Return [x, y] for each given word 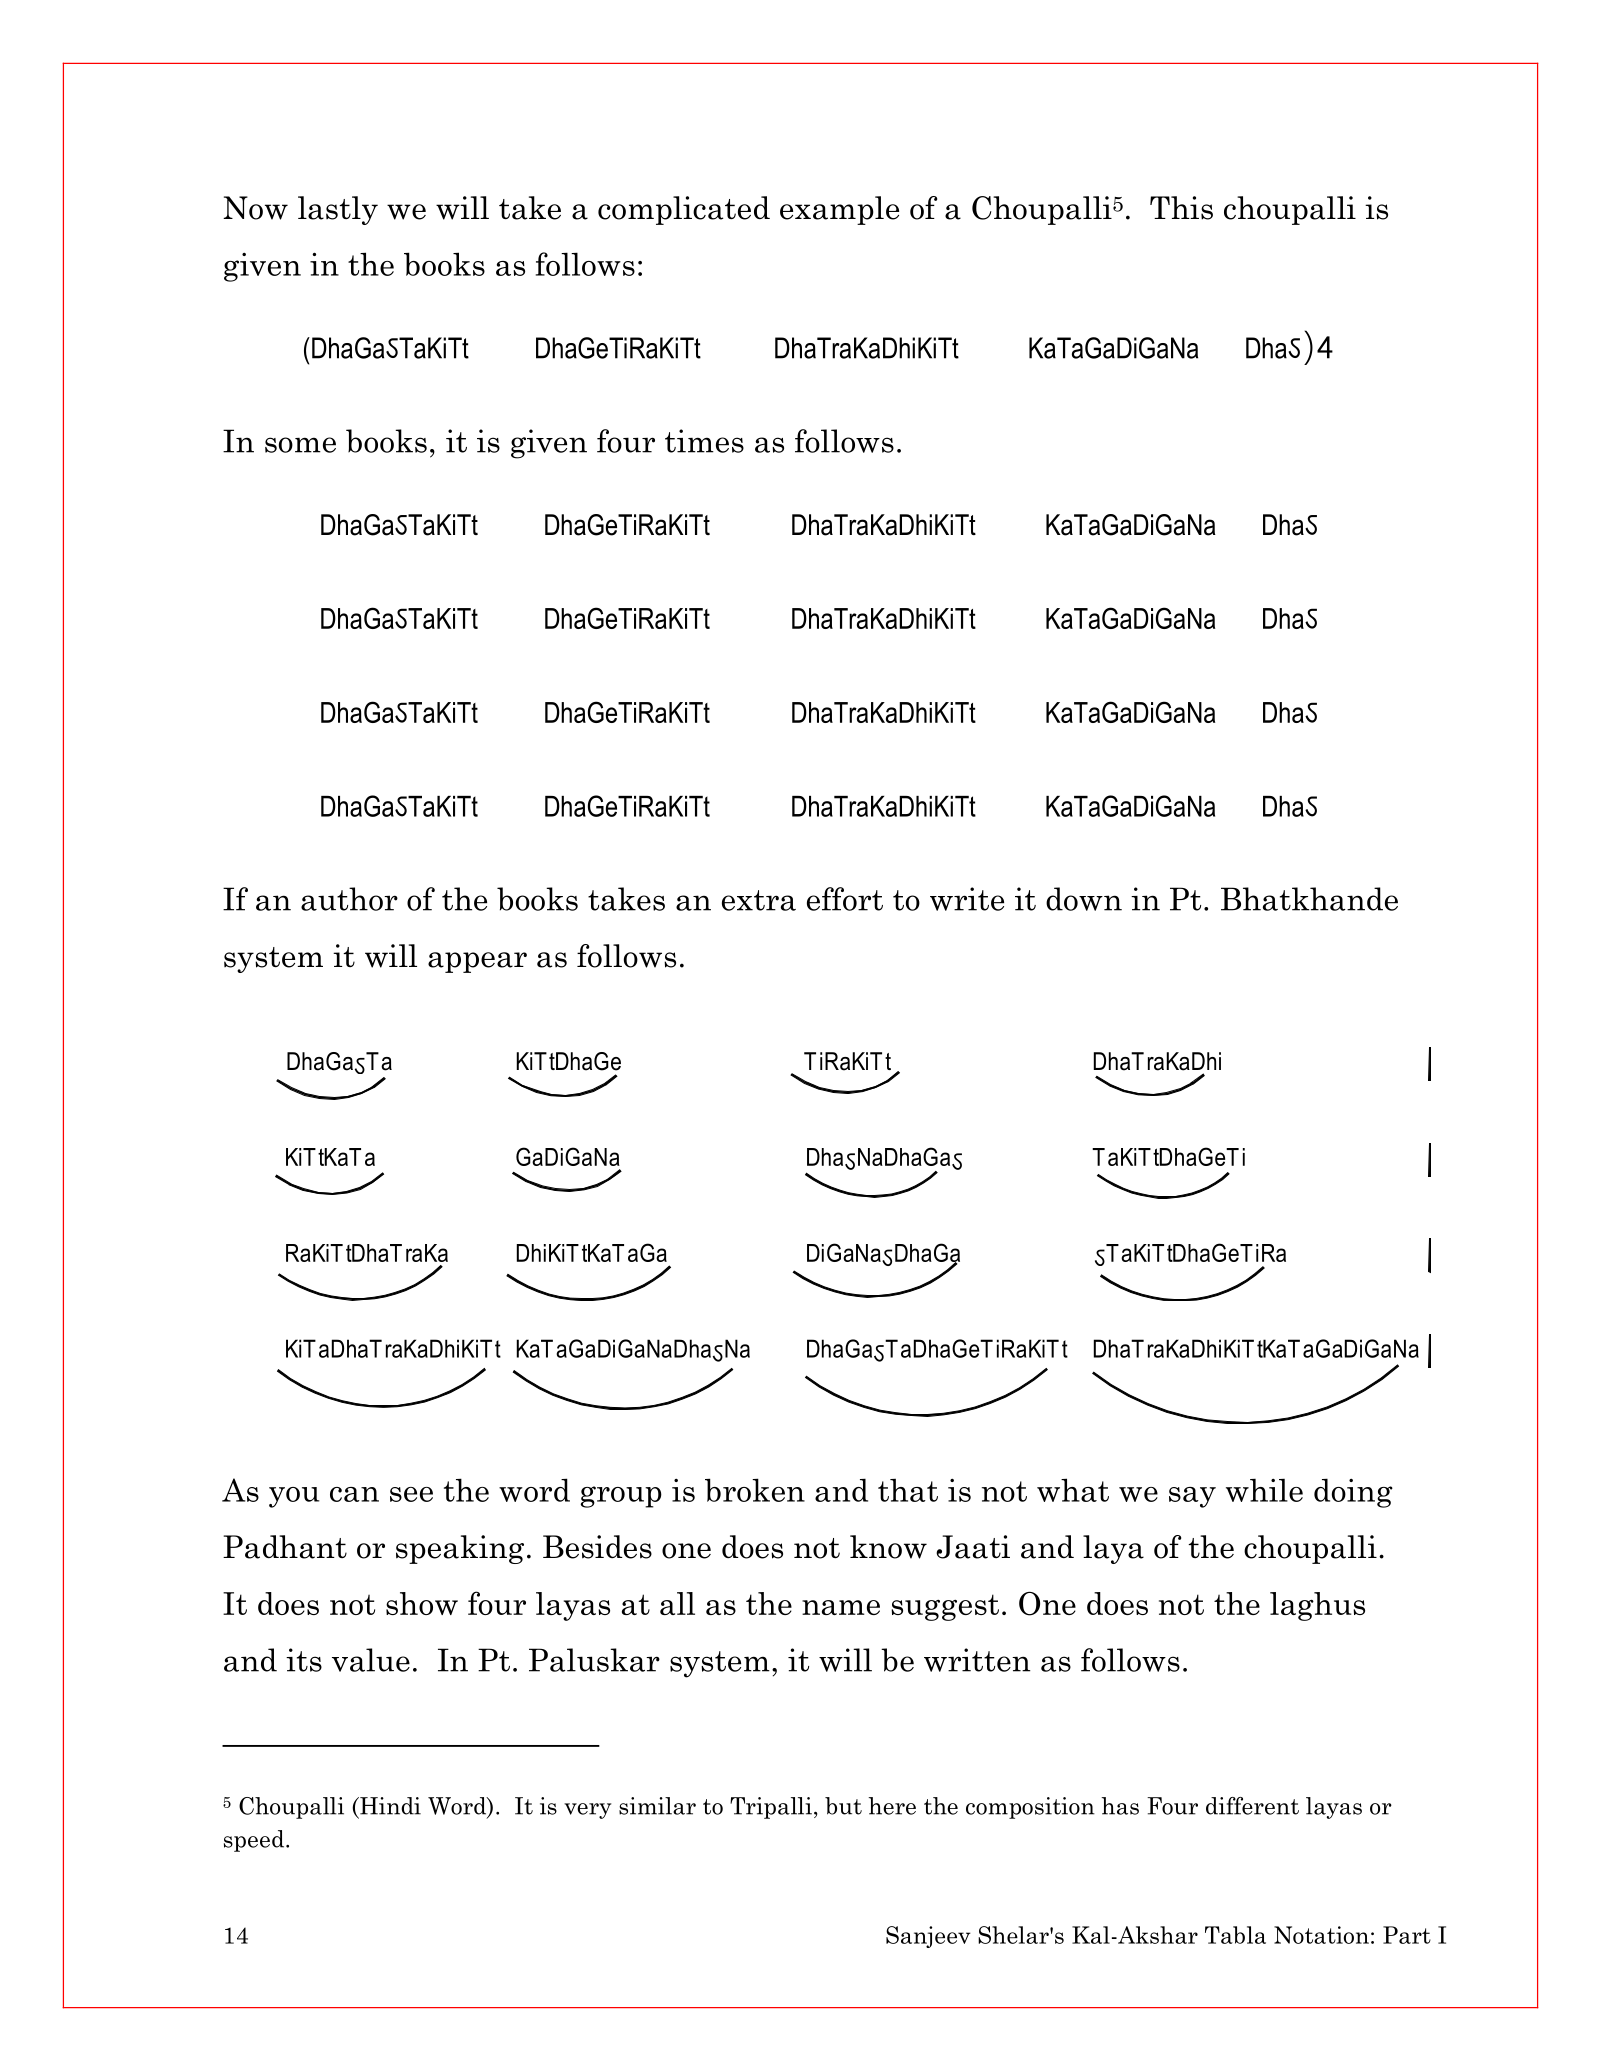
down [1084, 899]
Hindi [389, 1806]
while [1264, 1490]
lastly [338, 210]
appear [477, 962]
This [1181, 208]
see [411, 1494]
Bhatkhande [1309, 899]
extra [759, 900]
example [839, 210]
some [300, 445]
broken [755, 1490]
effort [845, 899]
